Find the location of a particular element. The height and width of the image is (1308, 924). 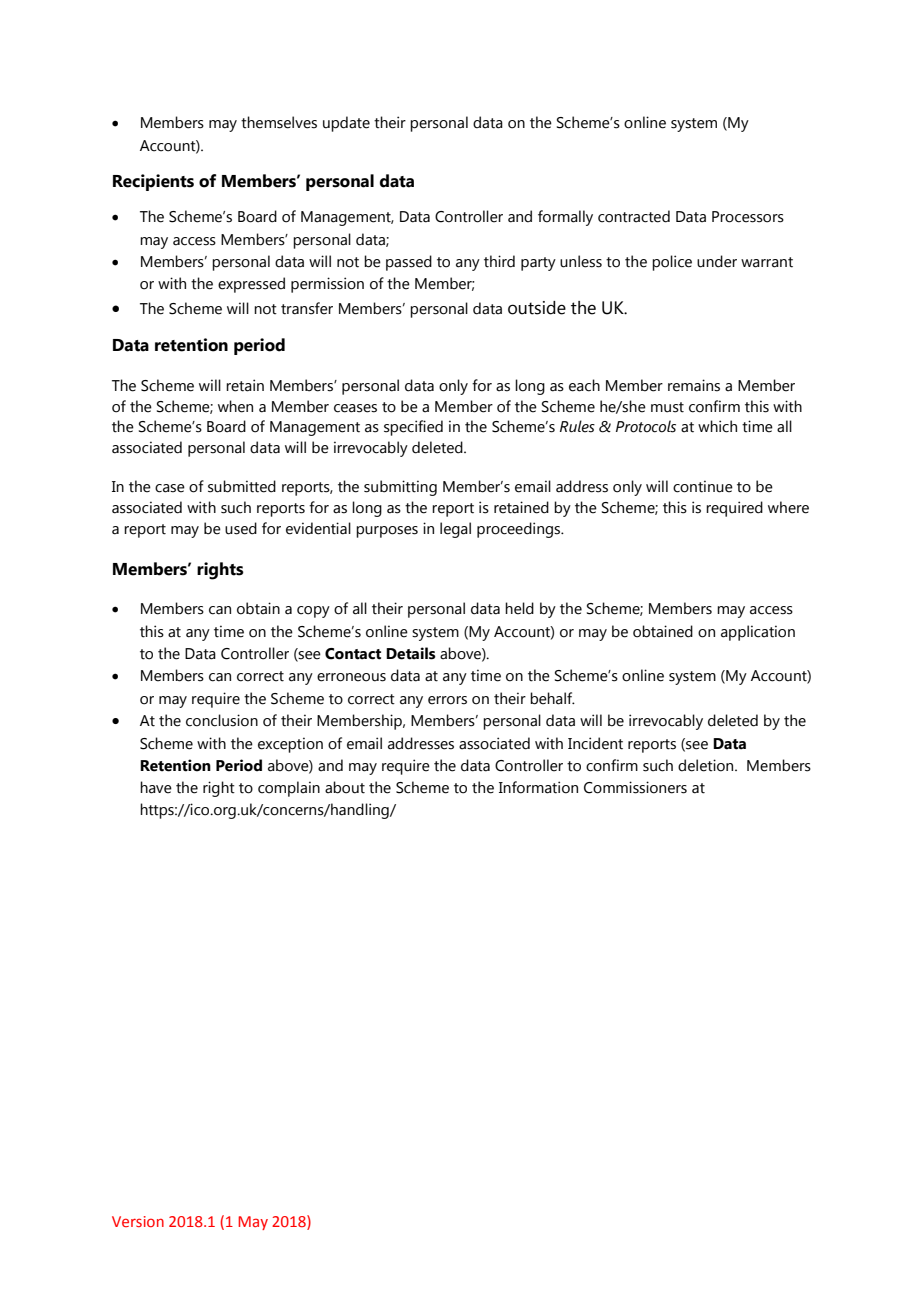

Version is located at coordinates (138, 1221).
